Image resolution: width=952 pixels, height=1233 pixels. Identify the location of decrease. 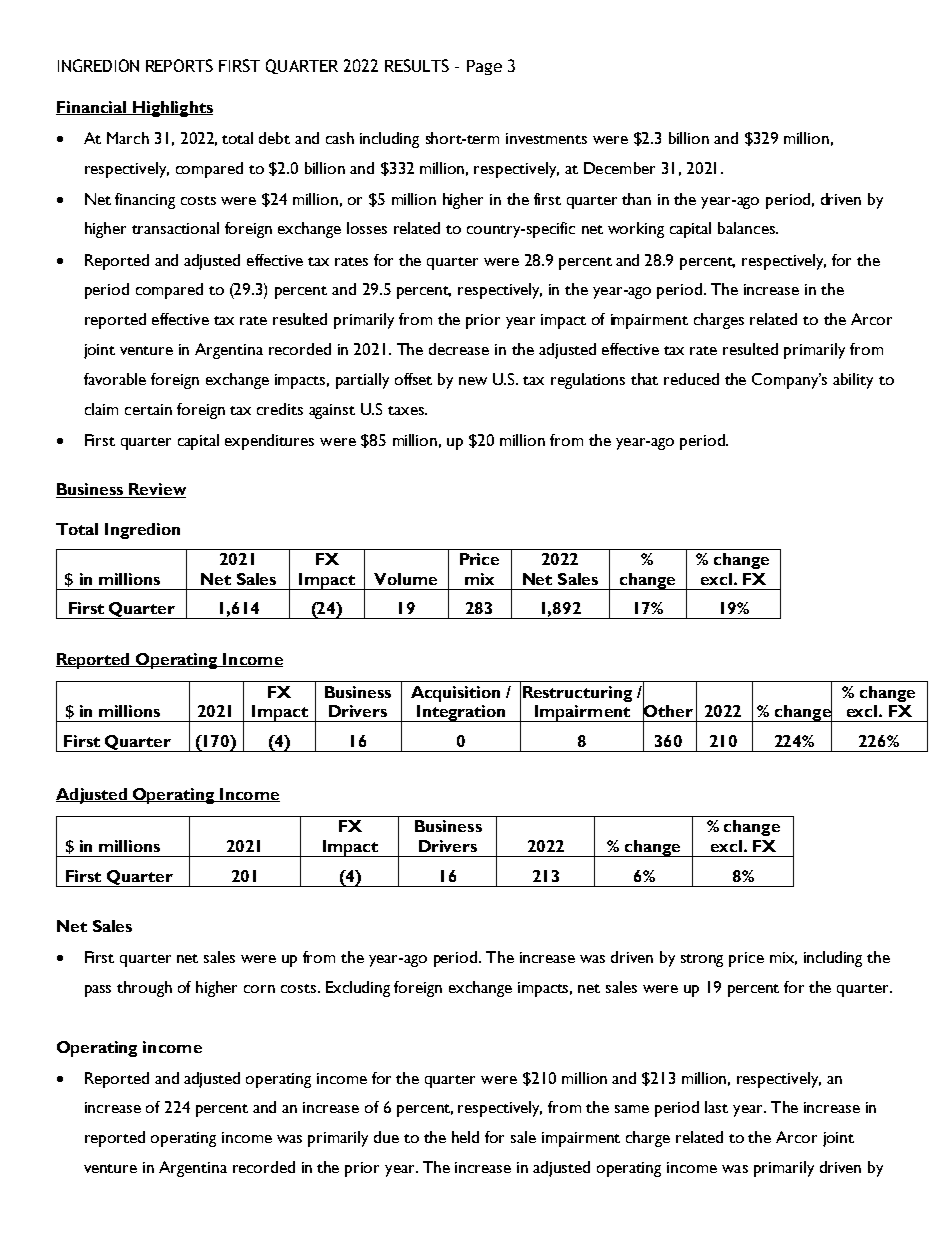
(459, 349).
